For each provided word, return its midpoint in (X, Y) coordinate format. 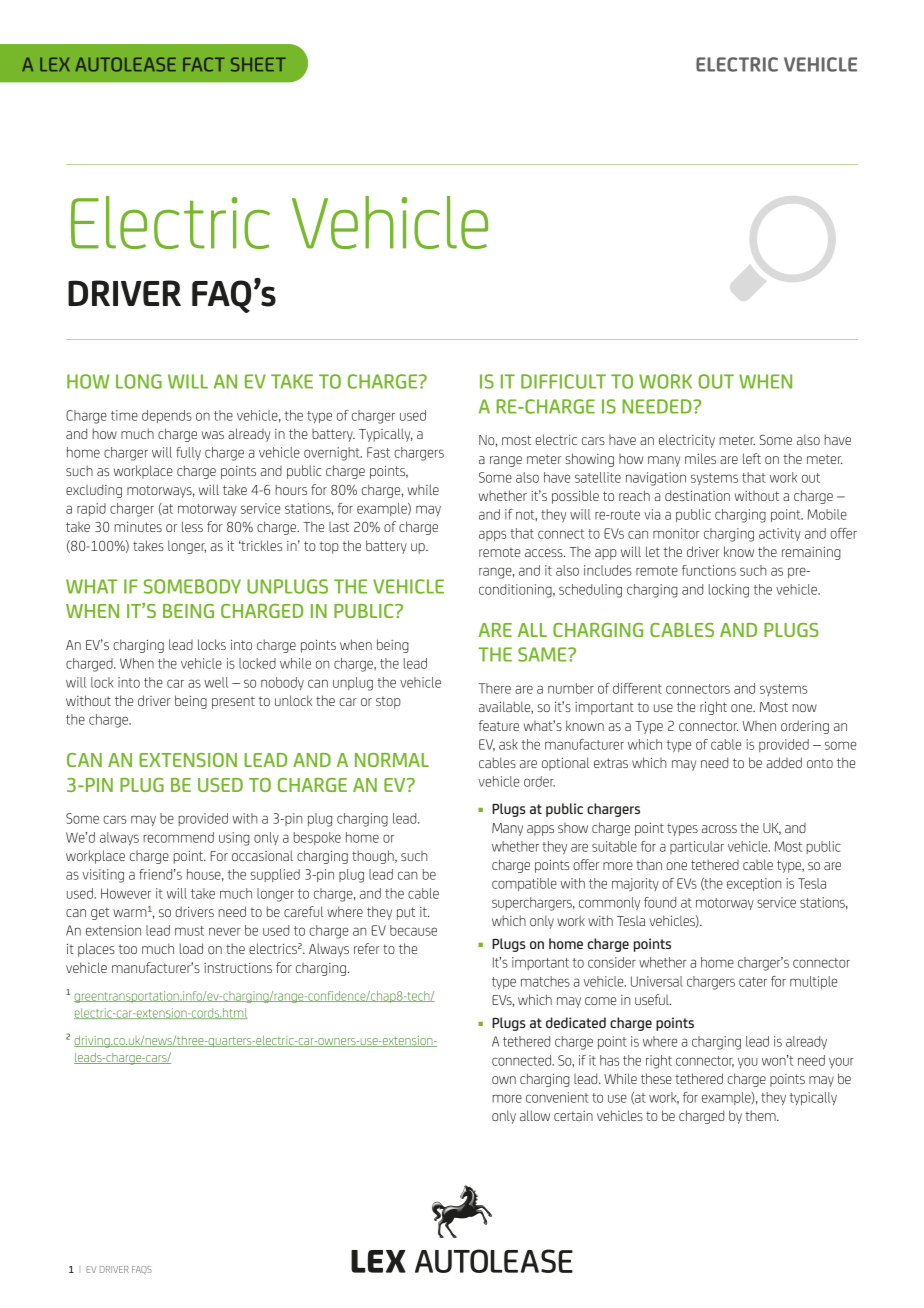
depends (167, 416)
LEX (55, 64)
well (216, 682)
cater (753, 982)
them (761, 1115)
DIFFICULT (563, 381)
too (128, 949)
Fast (378, 452)
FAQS (142, 1270)
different (637, 688)
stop (388, 703)
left (752, 458)
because (413, 930)
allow (535, 1115)
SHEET (258, 64)
